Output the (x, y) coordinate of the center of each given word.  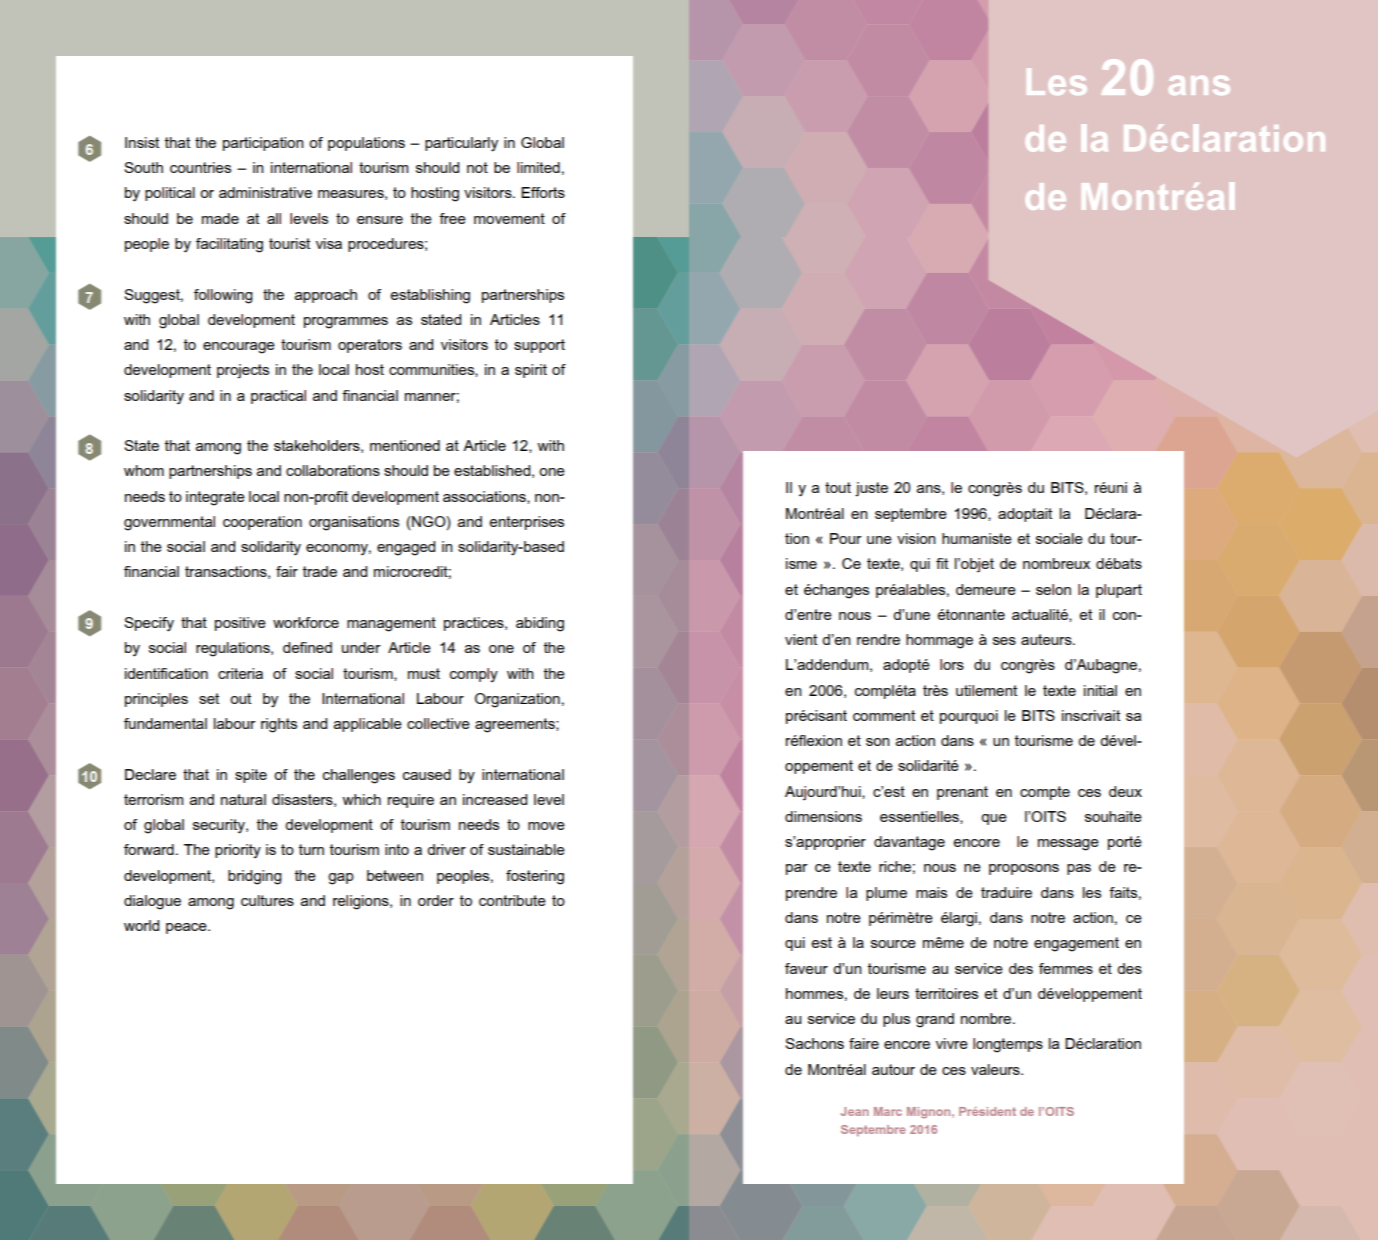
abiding (540, 624)
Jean (855, 1111)
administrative (265, 192)
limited (538, 167)
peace (187, 928)
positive (240, 624)
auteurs (1047, 639)
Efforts (543, 192)
